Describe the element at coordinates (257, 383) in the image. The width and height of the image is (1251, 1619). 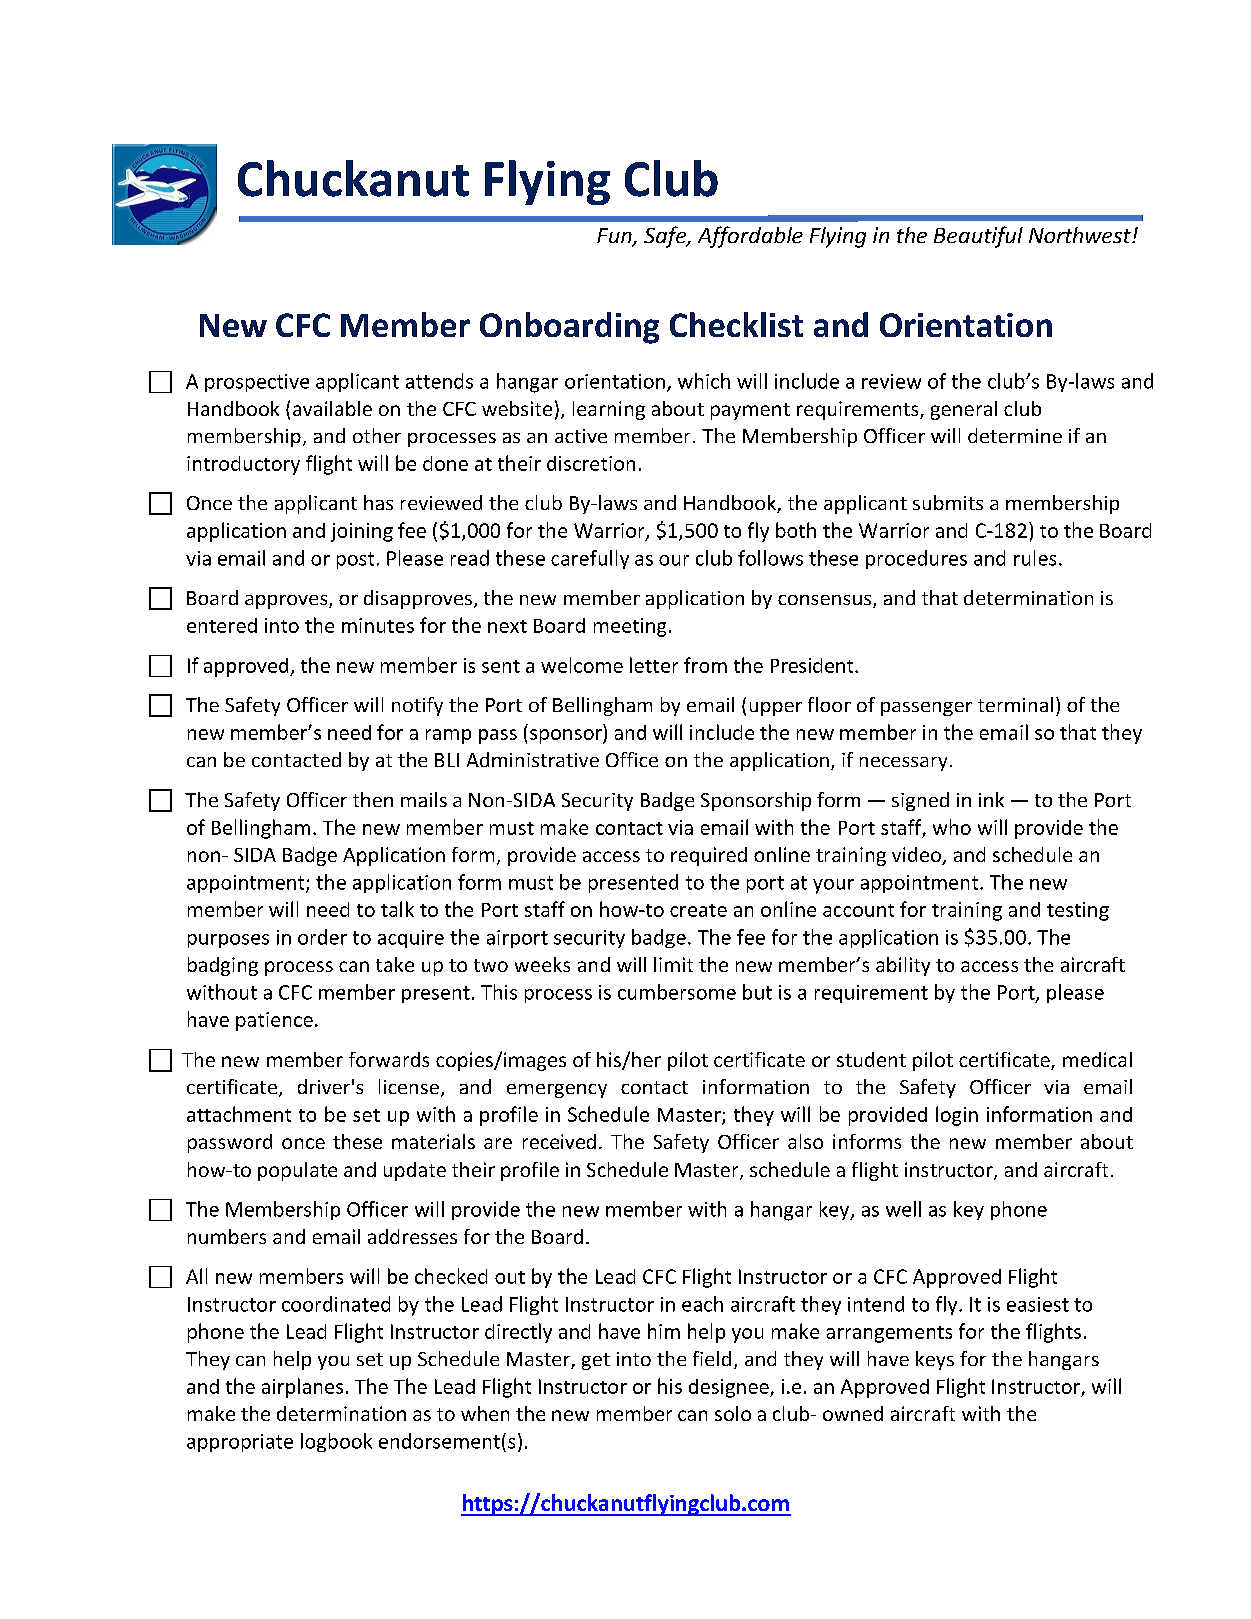
I see `prospective` at that location.
